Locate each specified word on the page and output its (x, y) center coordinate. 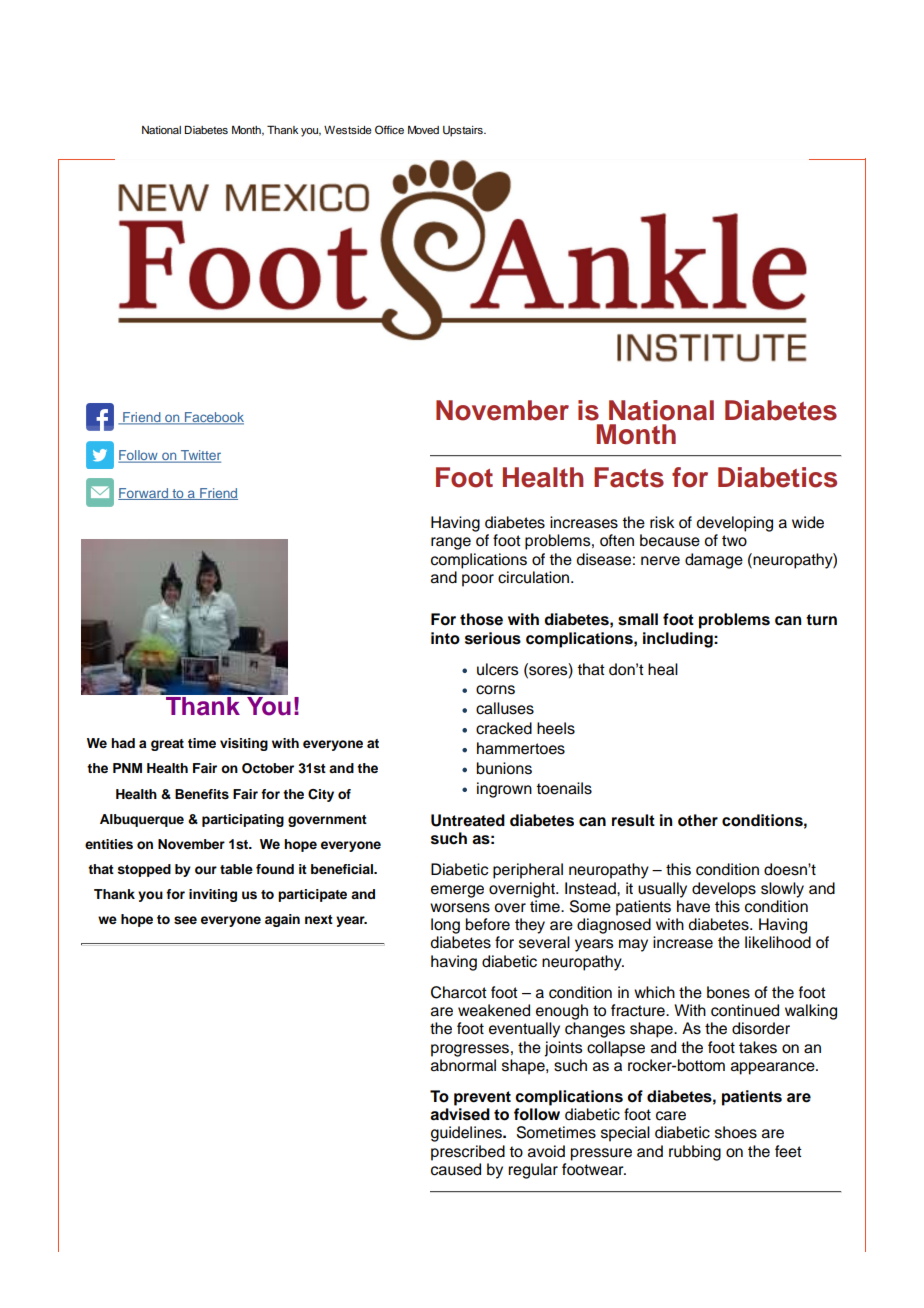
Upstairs (464, 131)
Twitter (199, 456)
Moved (423, 130)
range (451, 543)
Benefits (202, 794)
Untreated (468, 820)
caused (456, 1169)
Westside (348, 130)
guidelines (467, 1134)
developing (735, 524)
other (698, 820)
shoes (736, 1132)
